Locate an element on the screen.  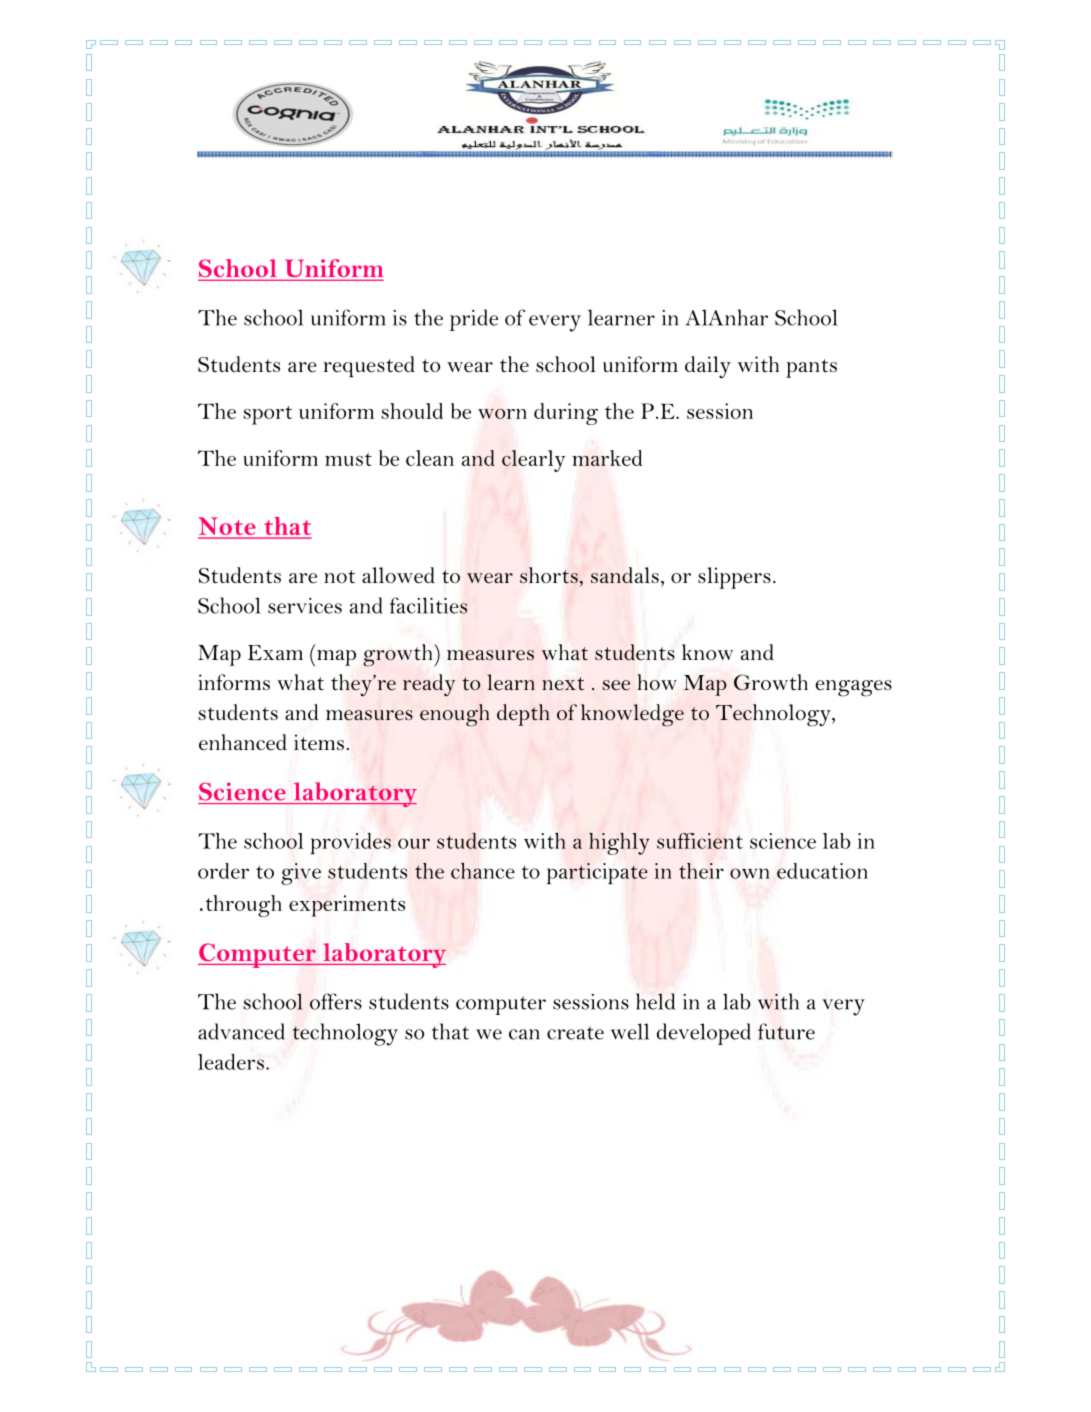
pride is located at coordinates (474, 320).
